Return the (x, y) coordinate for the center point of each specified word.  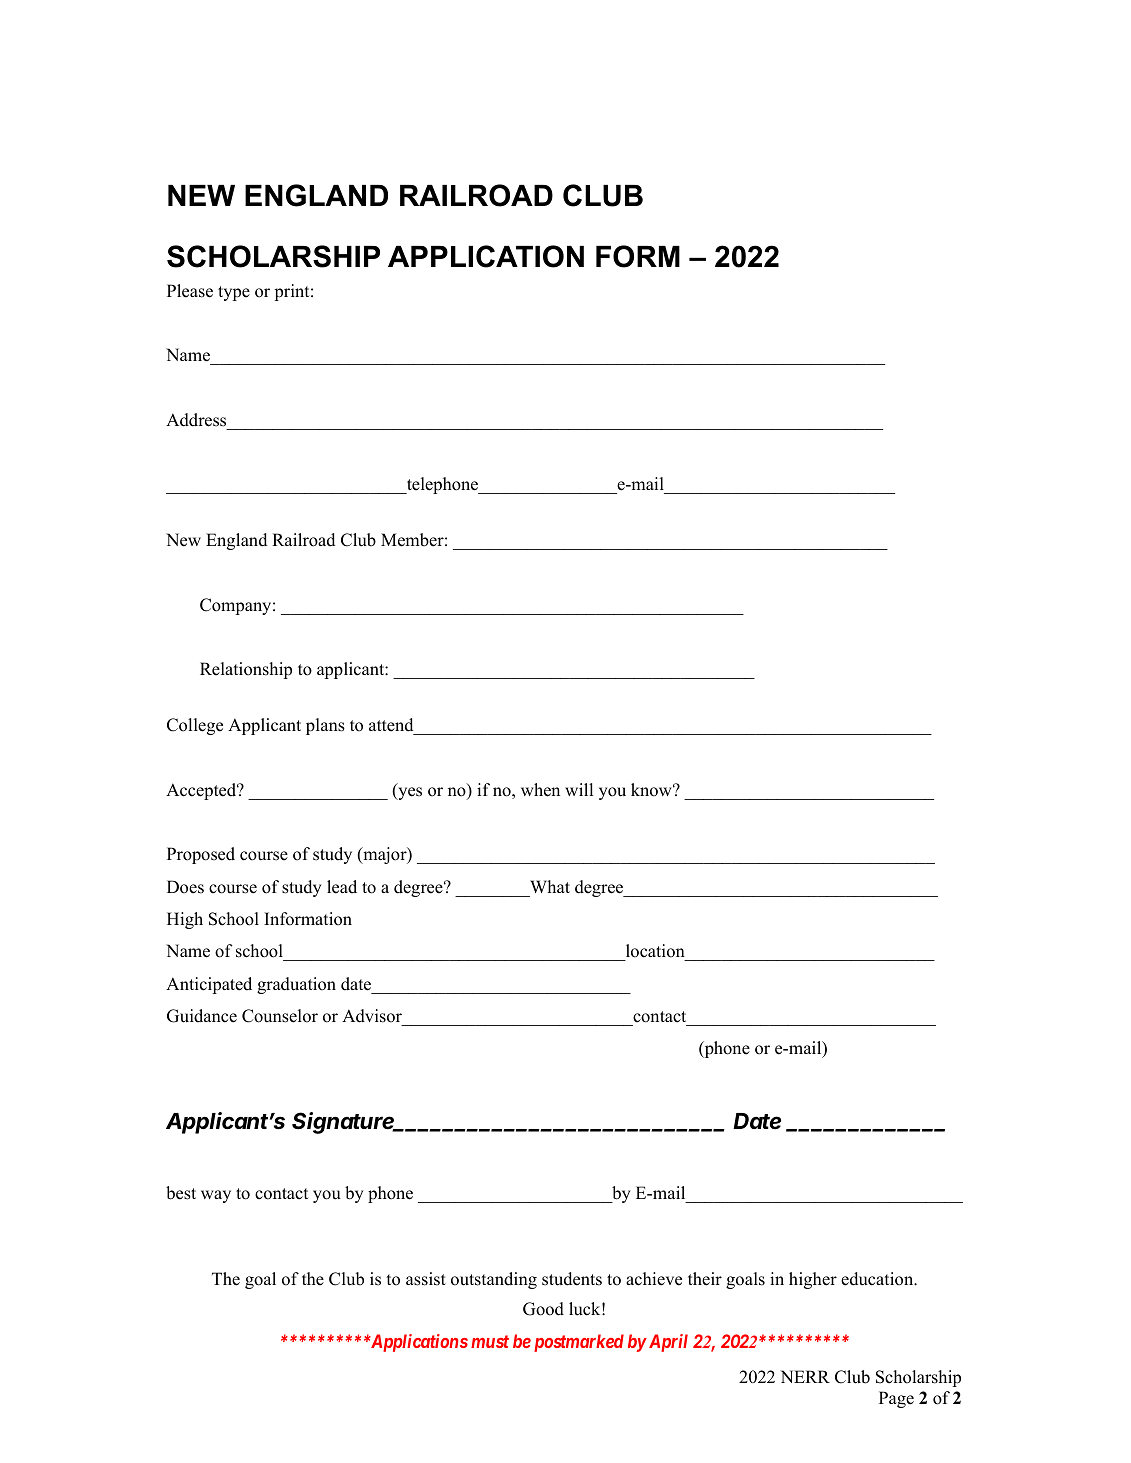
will (579, 789)
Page (896, 1399)
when (540, 790)
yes (409, 793)
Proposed (201, 855)
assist (426, 1279)
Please (190, 291)
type (234, 293)
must (490, 1341)
